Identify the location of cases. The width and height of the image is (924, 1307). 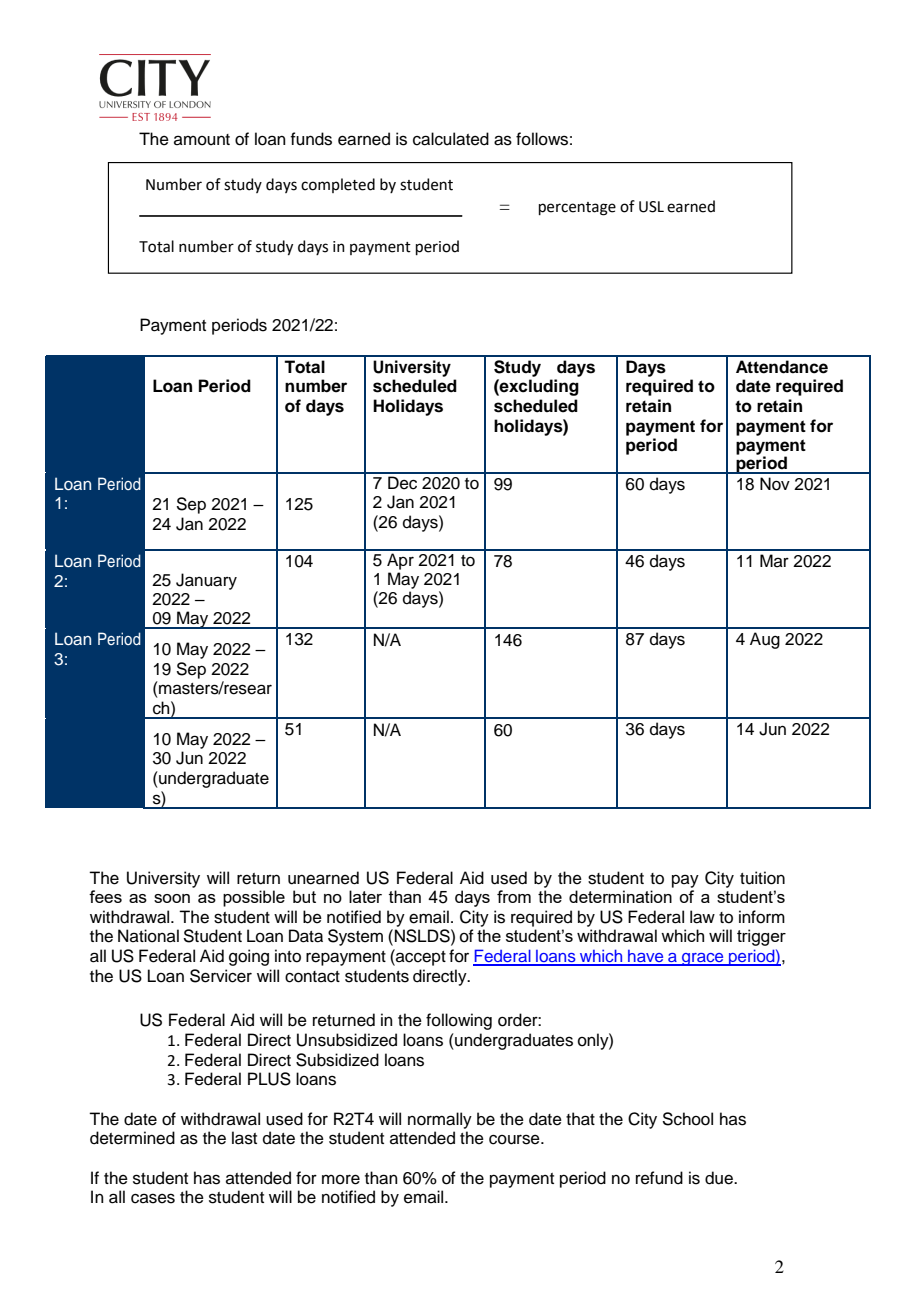
(153, 1198).
